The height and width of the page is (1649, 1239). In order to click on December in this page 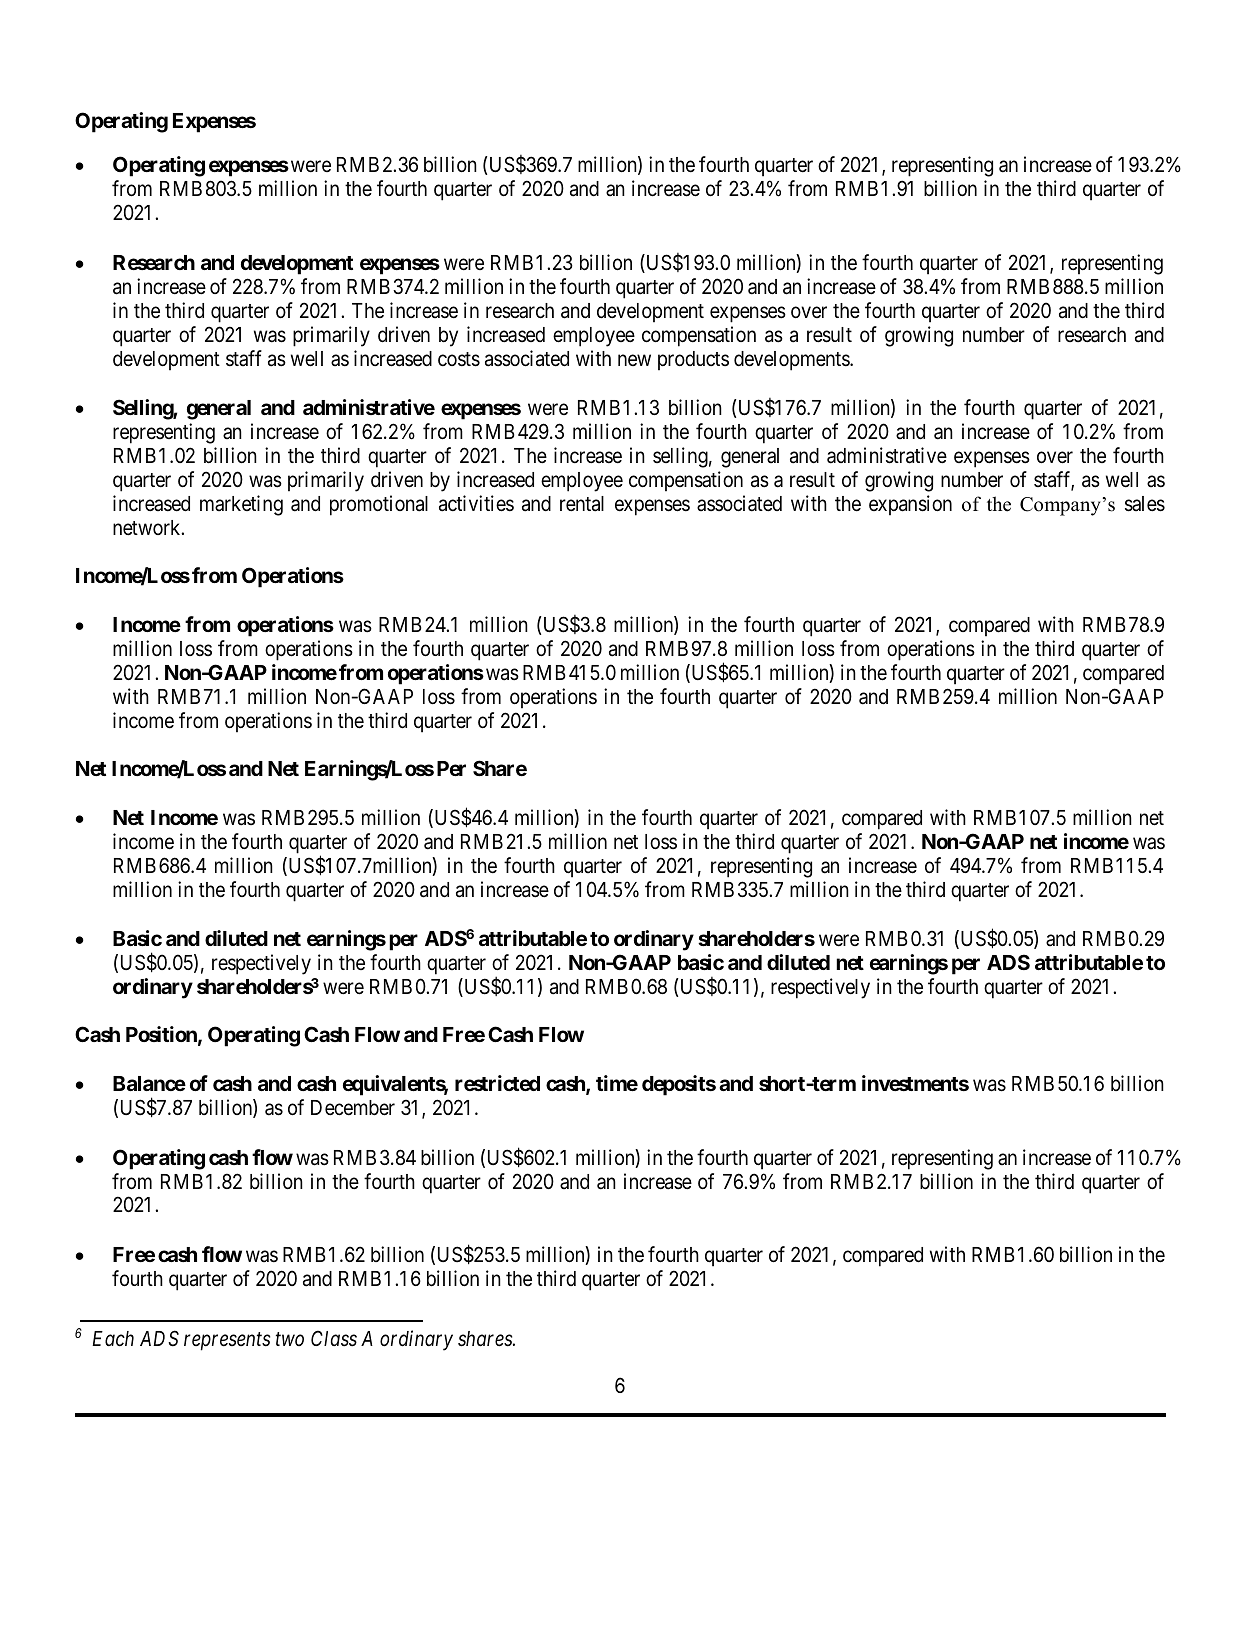, I will do `click(353, 1108)`.
